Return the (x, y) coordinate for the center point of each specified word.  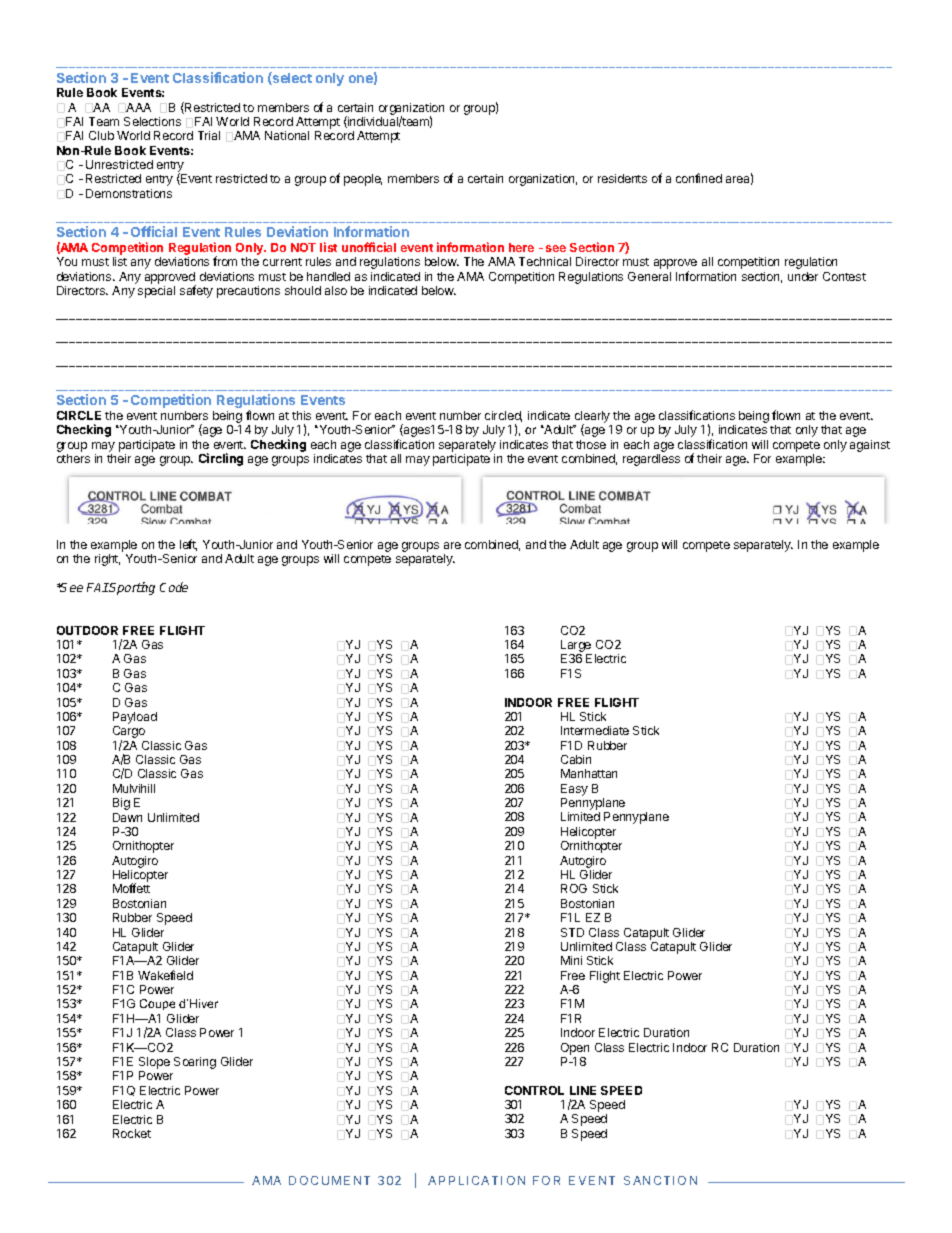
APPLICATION (476, 1180)
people (363, 180)
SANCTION (660, 1180)
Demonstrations (129, 193)
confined (699, 178)
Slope (154, 1064)
